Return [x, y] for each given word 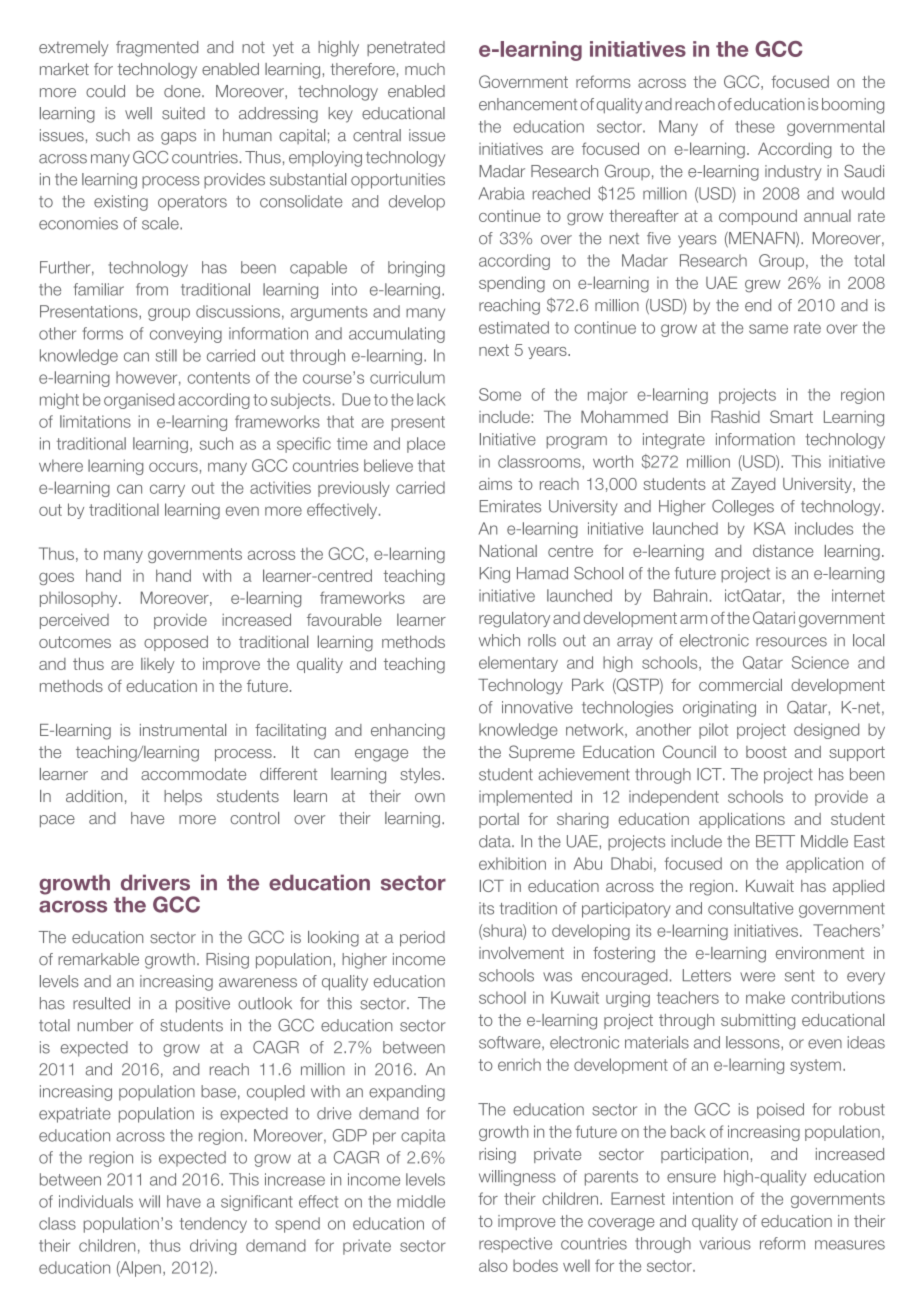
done [183, 91]
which [499, 640]
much [425, 69]
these [755, 126]
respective [515, 1245]
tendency [213, 1225]
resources [791, 642]
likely [158, 665]
